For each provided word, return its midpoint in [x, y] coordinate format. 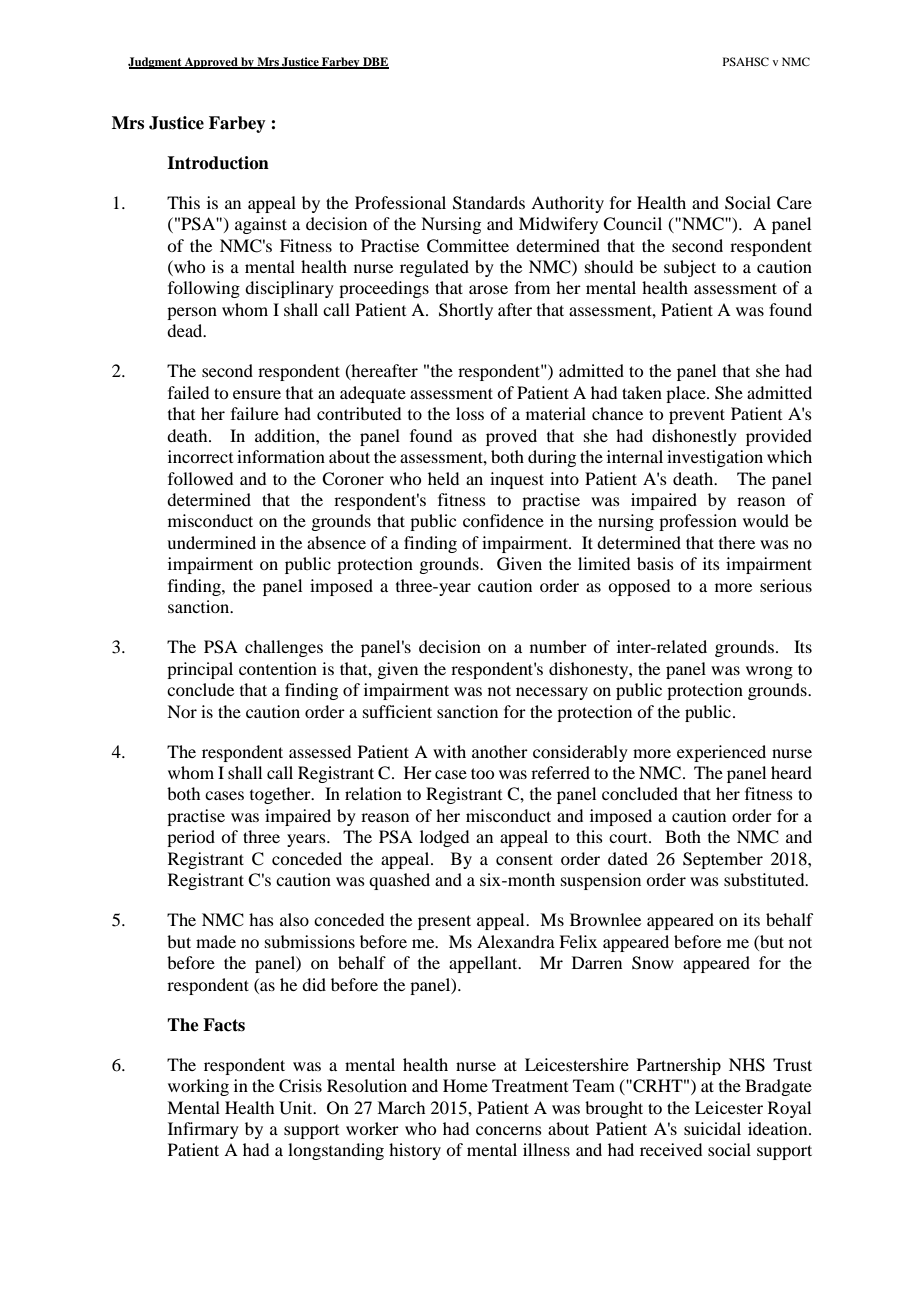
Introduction [218, 163]
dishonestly [694, 437]
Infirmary [203, 1130]
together [281, 795]
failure [255, 413]
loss [470, 413]
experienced [721, 753]
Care [794, 203]
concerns [509, 1130]
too [482, 773]
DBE [375, 63]
